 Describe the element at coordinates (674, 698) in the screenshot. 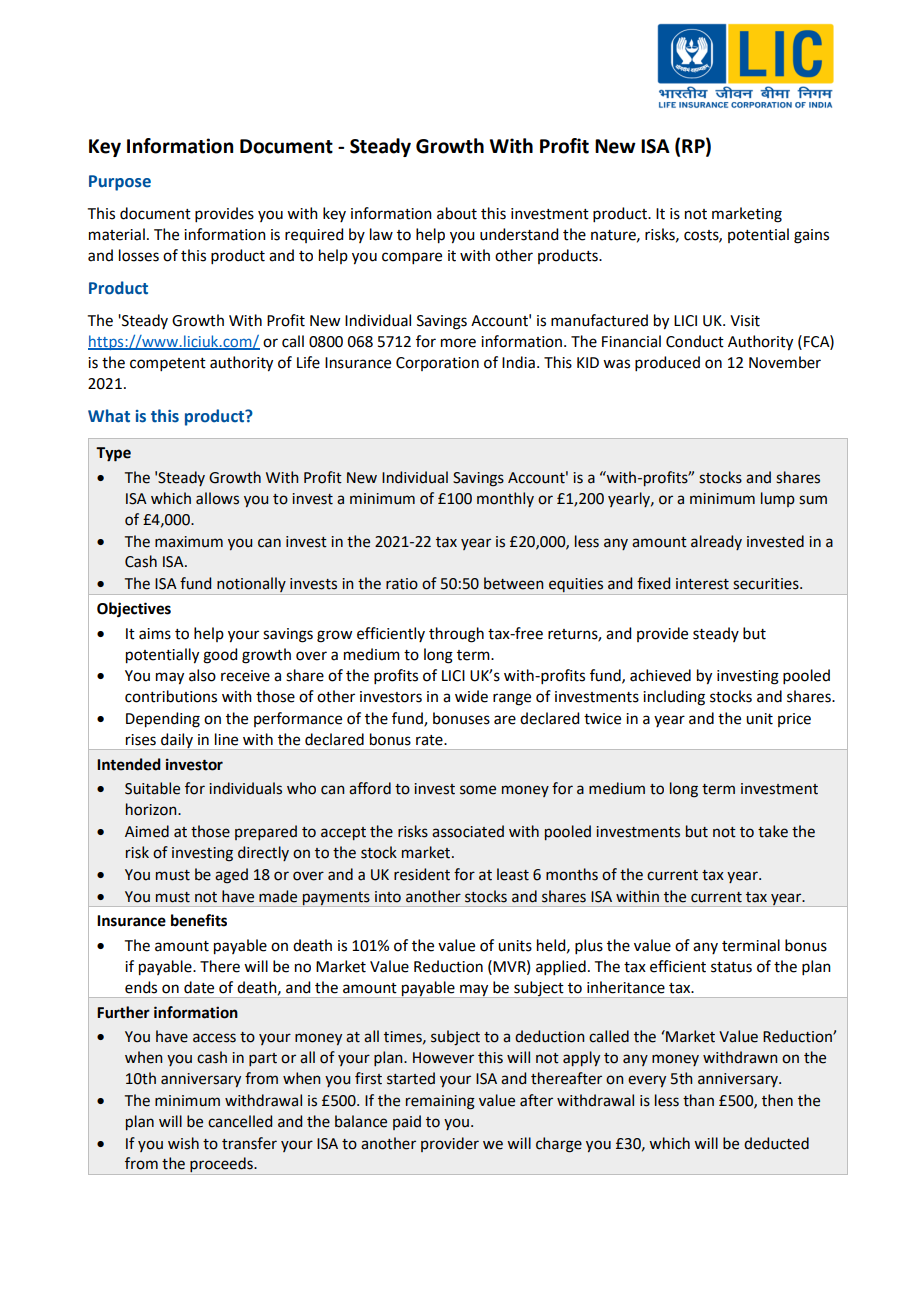

I see `including` at that location.
